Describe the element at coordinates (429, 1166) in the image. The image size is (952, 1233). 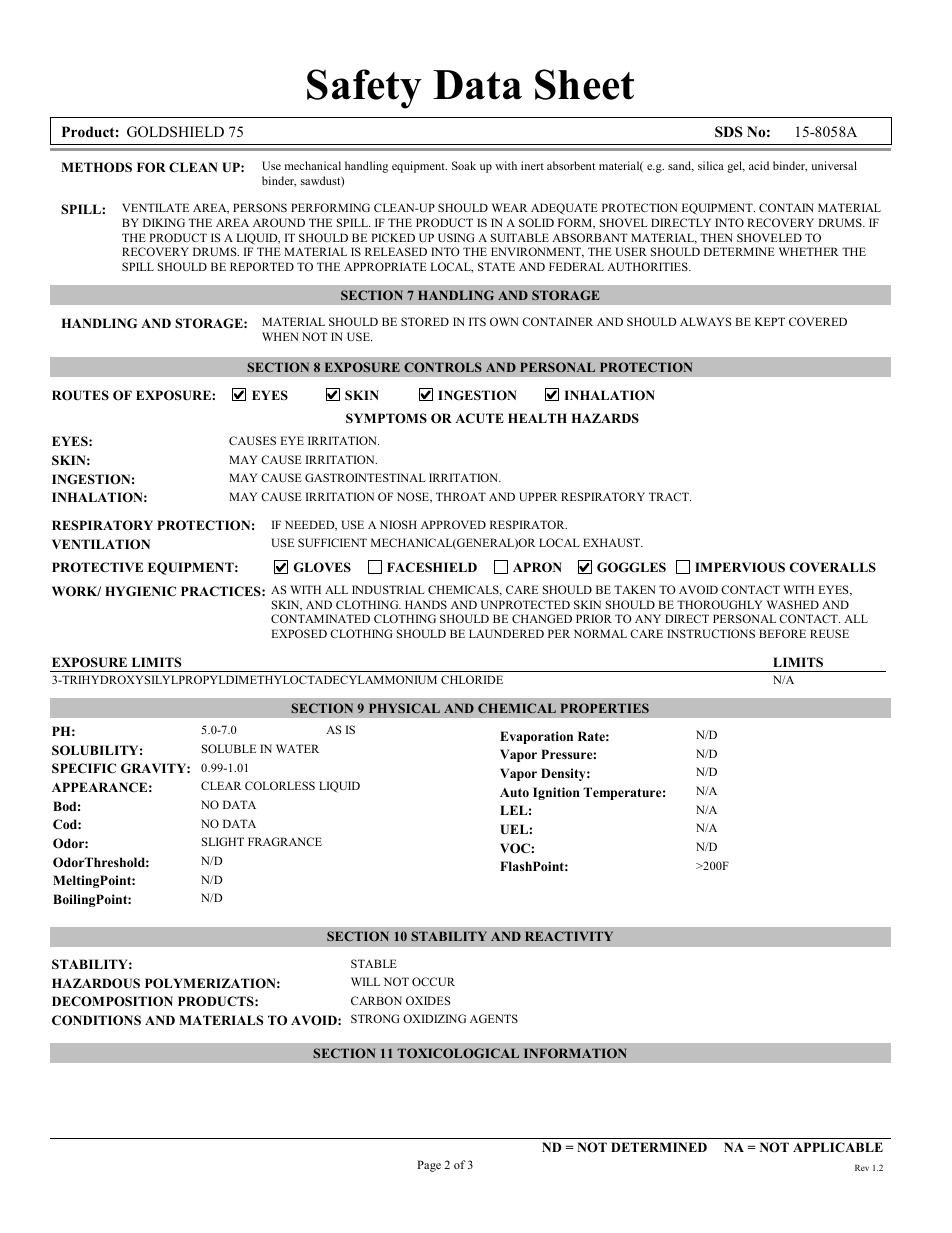
I see `Page` at that location.
